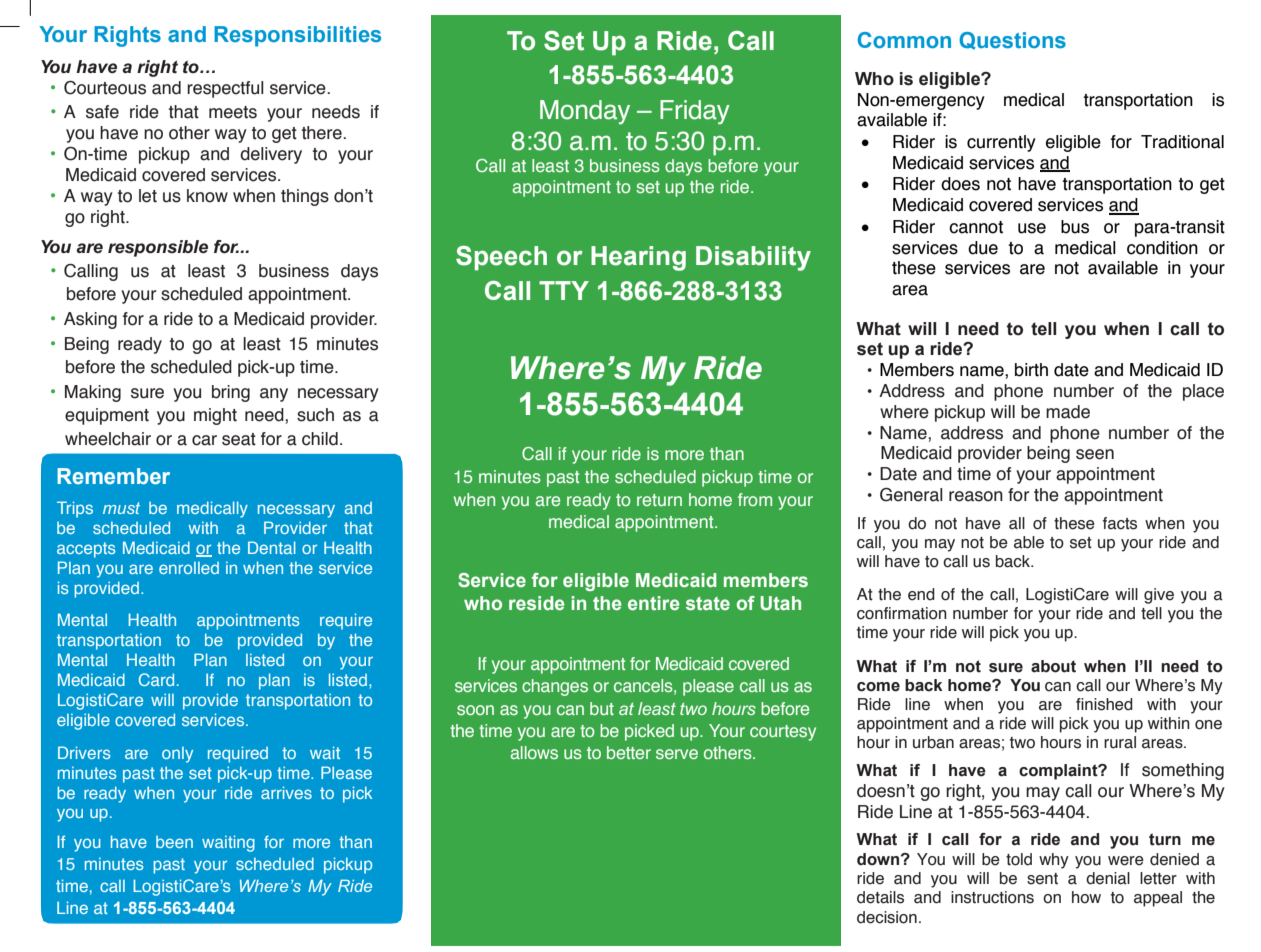  I want to click on Remember, so click(113, 476).
